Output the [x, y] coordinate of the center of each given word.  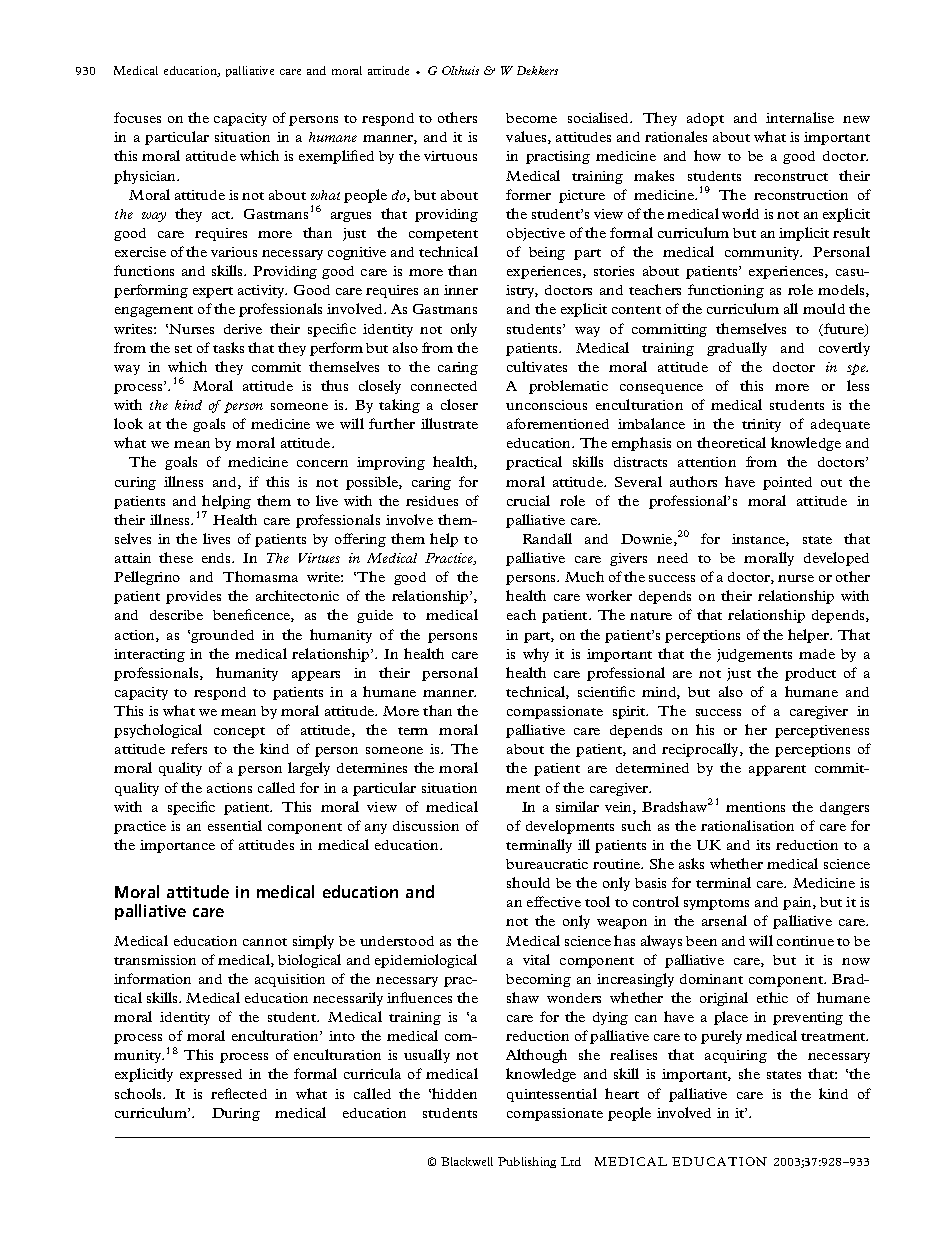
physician [146, 177]
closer [459, 404]
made [817, 654]
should [528, 882]
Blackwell [467, 1161]
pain [798, 903]
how [707, 155]
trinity [761, 425]
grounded [222, 636]
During [236, 1114]
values [527, 137]
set [183, 349]
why [536, 655]
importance [177, 846]
